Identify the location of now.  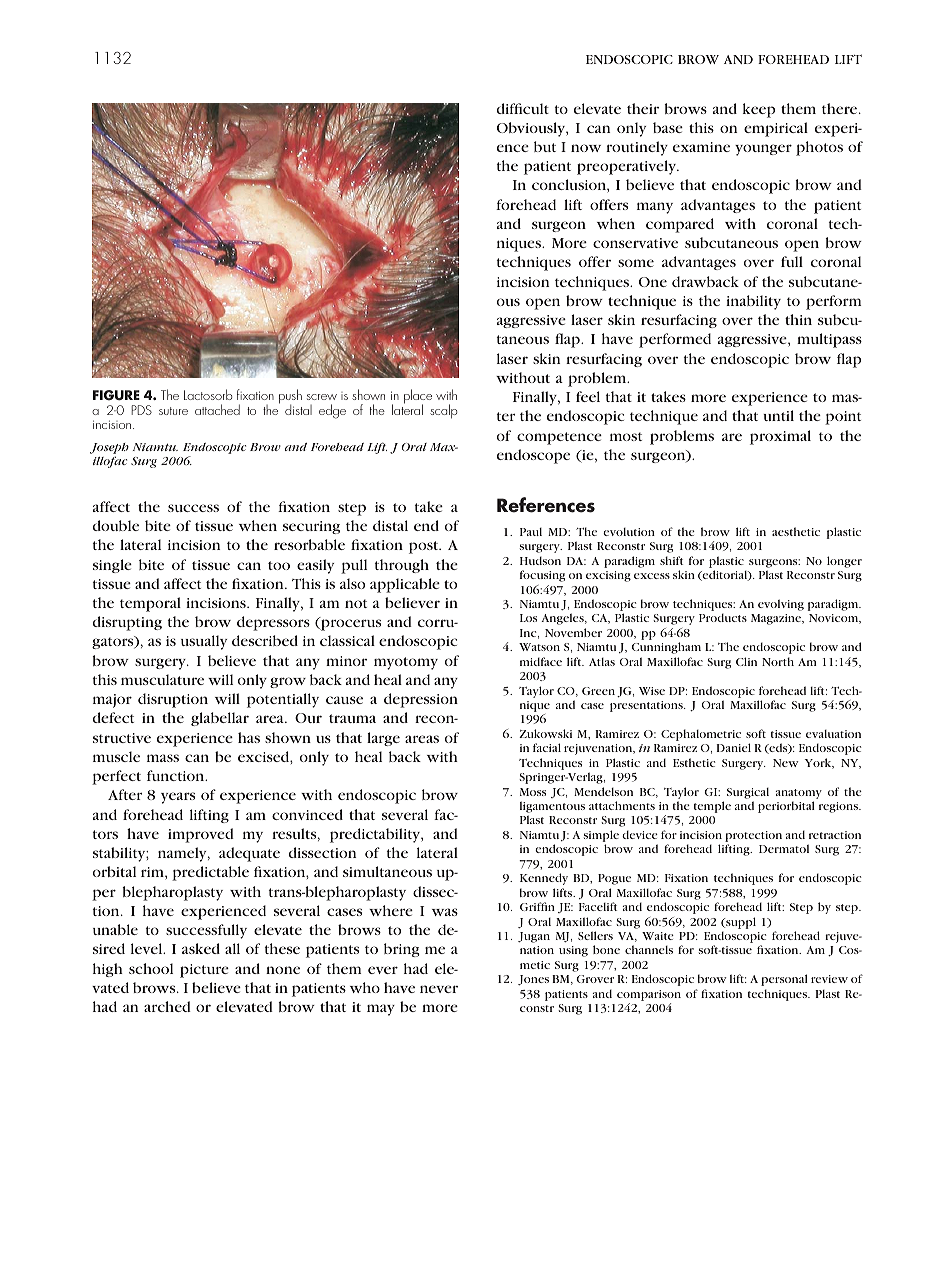
(586, 148).
